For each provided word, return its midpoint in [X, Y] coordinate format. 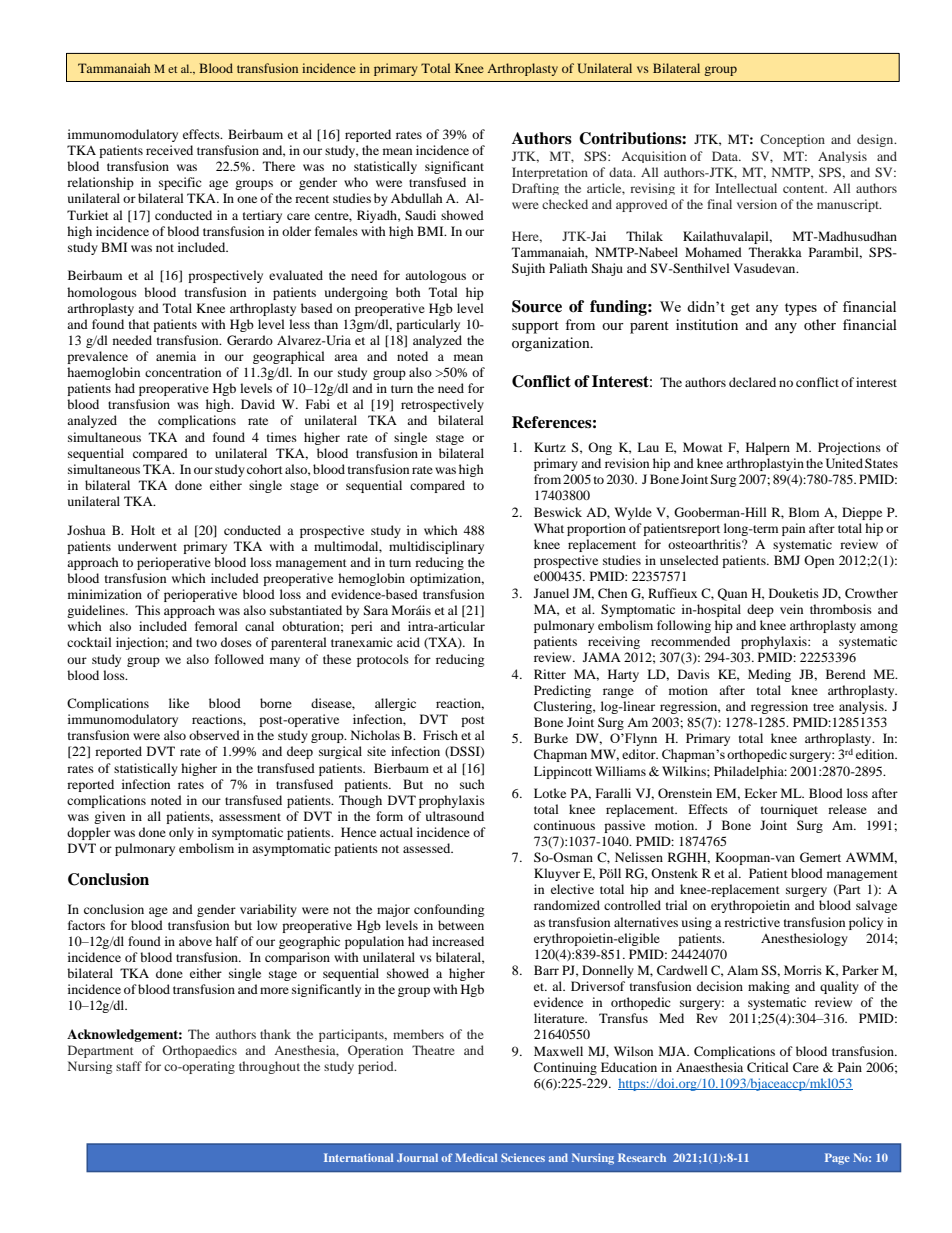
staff [129, 1066]
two [206, 643]
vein [791, 609]
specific [180, 183]
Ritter [550, 674]
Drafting [535, 189]
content [805, 189]
